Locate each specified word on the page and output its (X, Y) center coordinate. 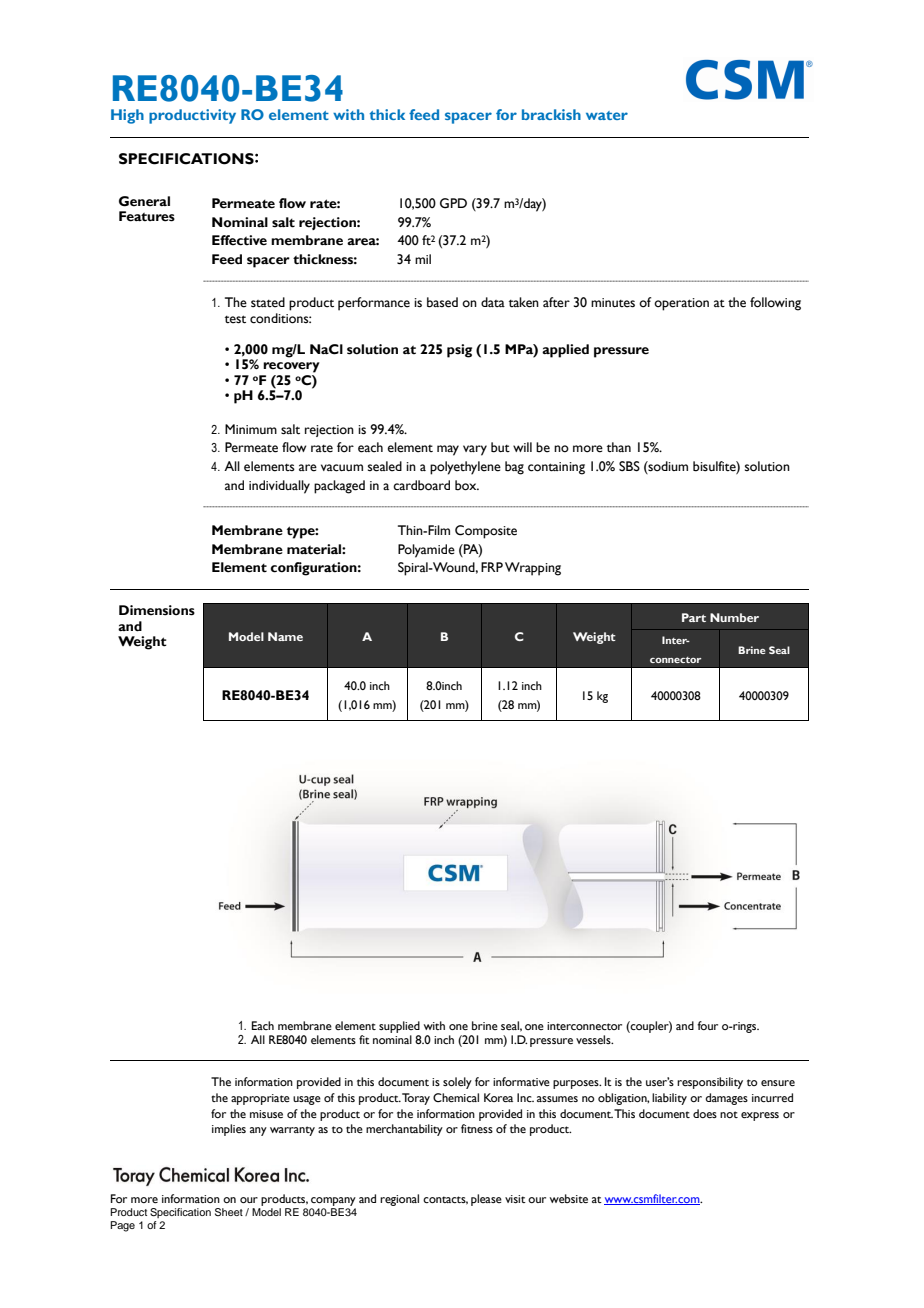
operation (681, 304)
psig (459, 351)
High (127, 116)
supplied (399, 1028)
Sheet (229, 1212)
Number (734, 617)
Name (285, 636)
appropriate (260, 1099)
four (707, 1025)
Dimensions (157, 610)
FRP (492, 567)
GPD (453, 203)
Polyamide (426, 551)
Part (694, 617)
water (607, 115)
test (235, 319)
